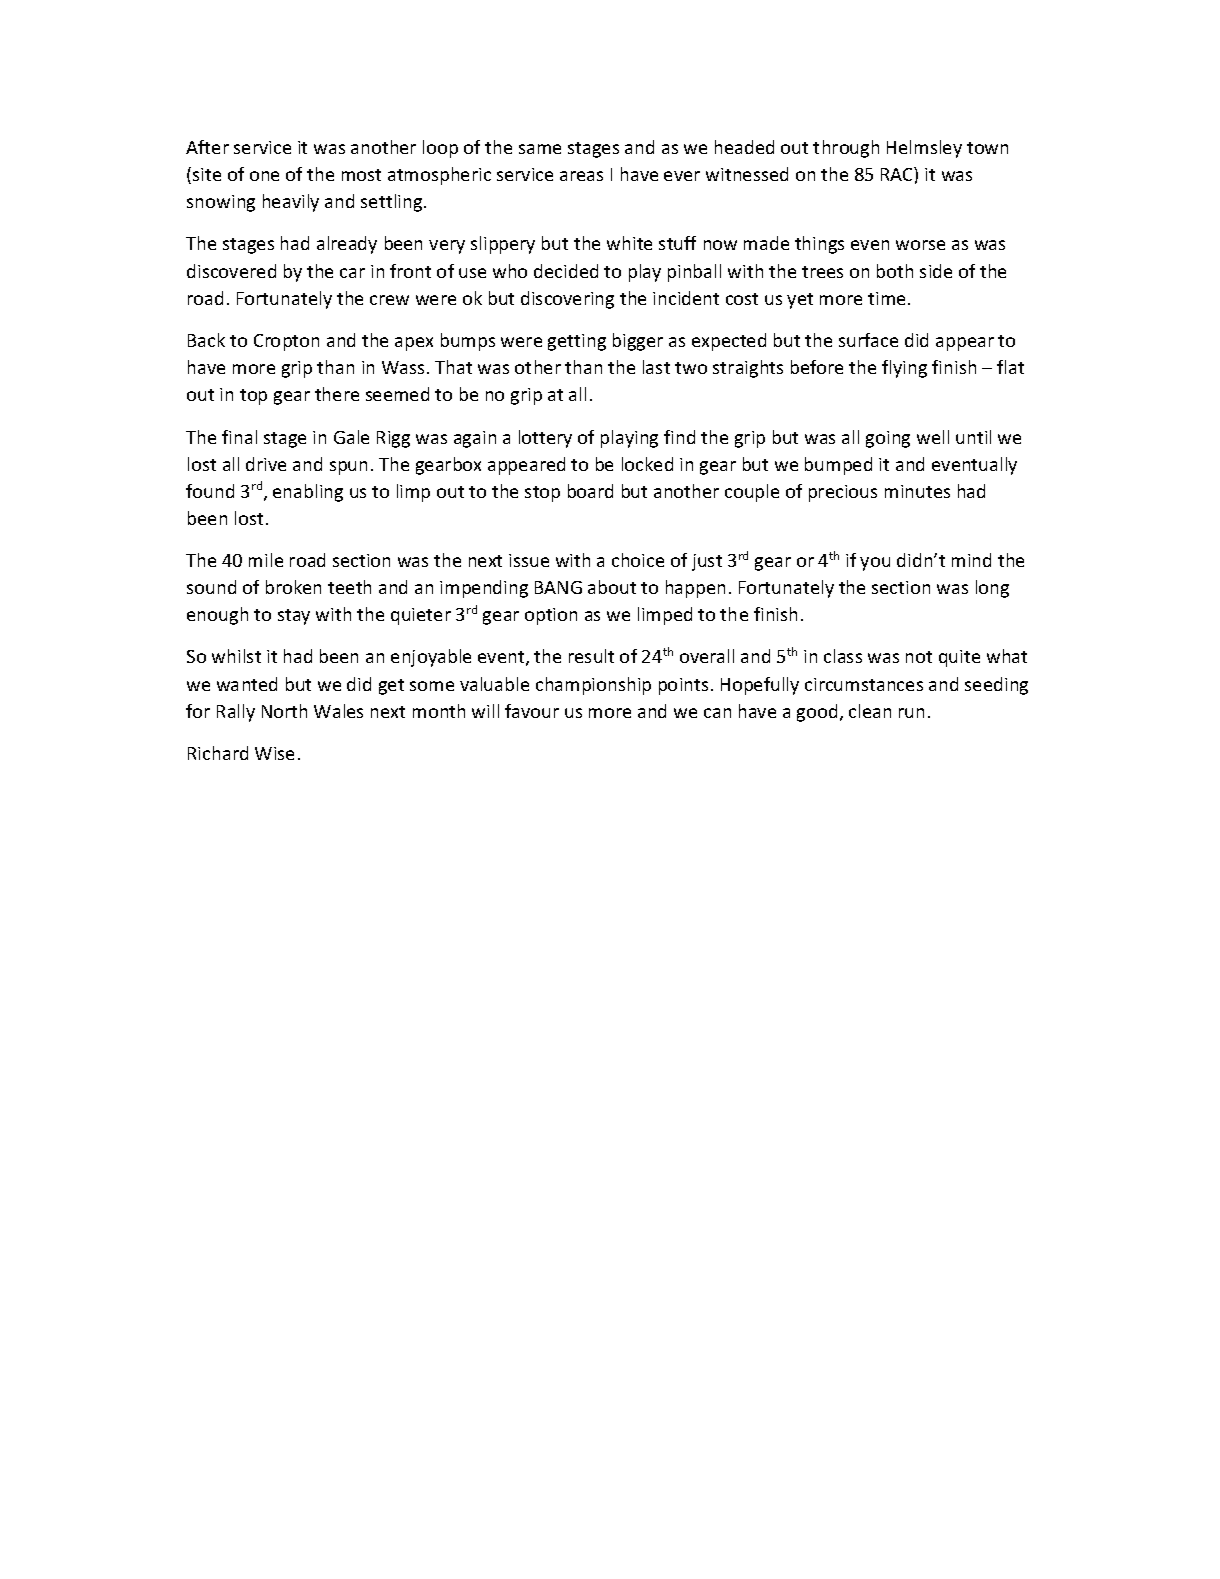 Image resolution: width=1220 pixels, height=1579 pixels. What do you see at coordinates (264, 176) in the screenshot?
I see `one` at bounding box center [264, 176].
